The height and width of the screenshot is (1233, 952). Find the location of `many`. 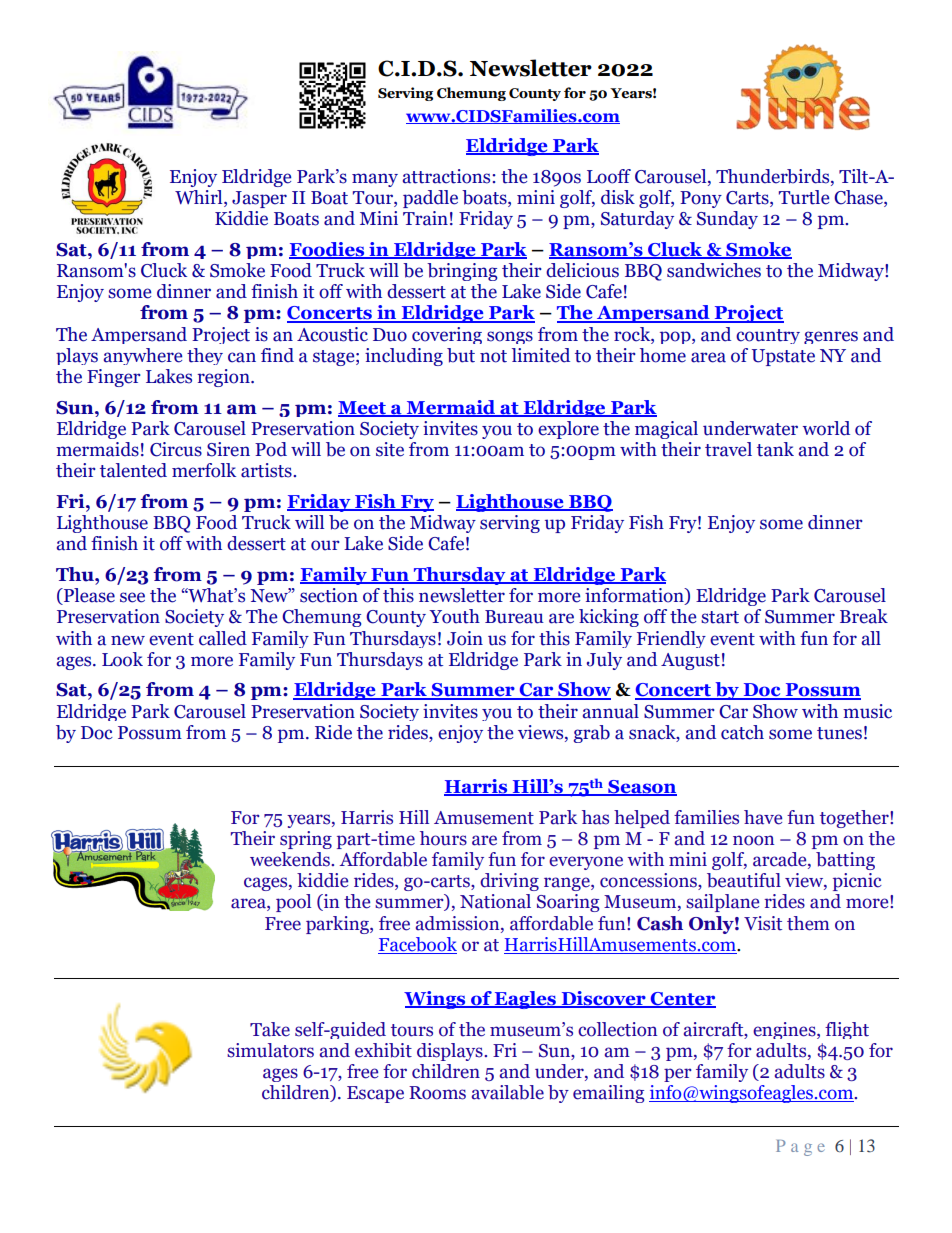

many is located at coordinates (375, 180).
